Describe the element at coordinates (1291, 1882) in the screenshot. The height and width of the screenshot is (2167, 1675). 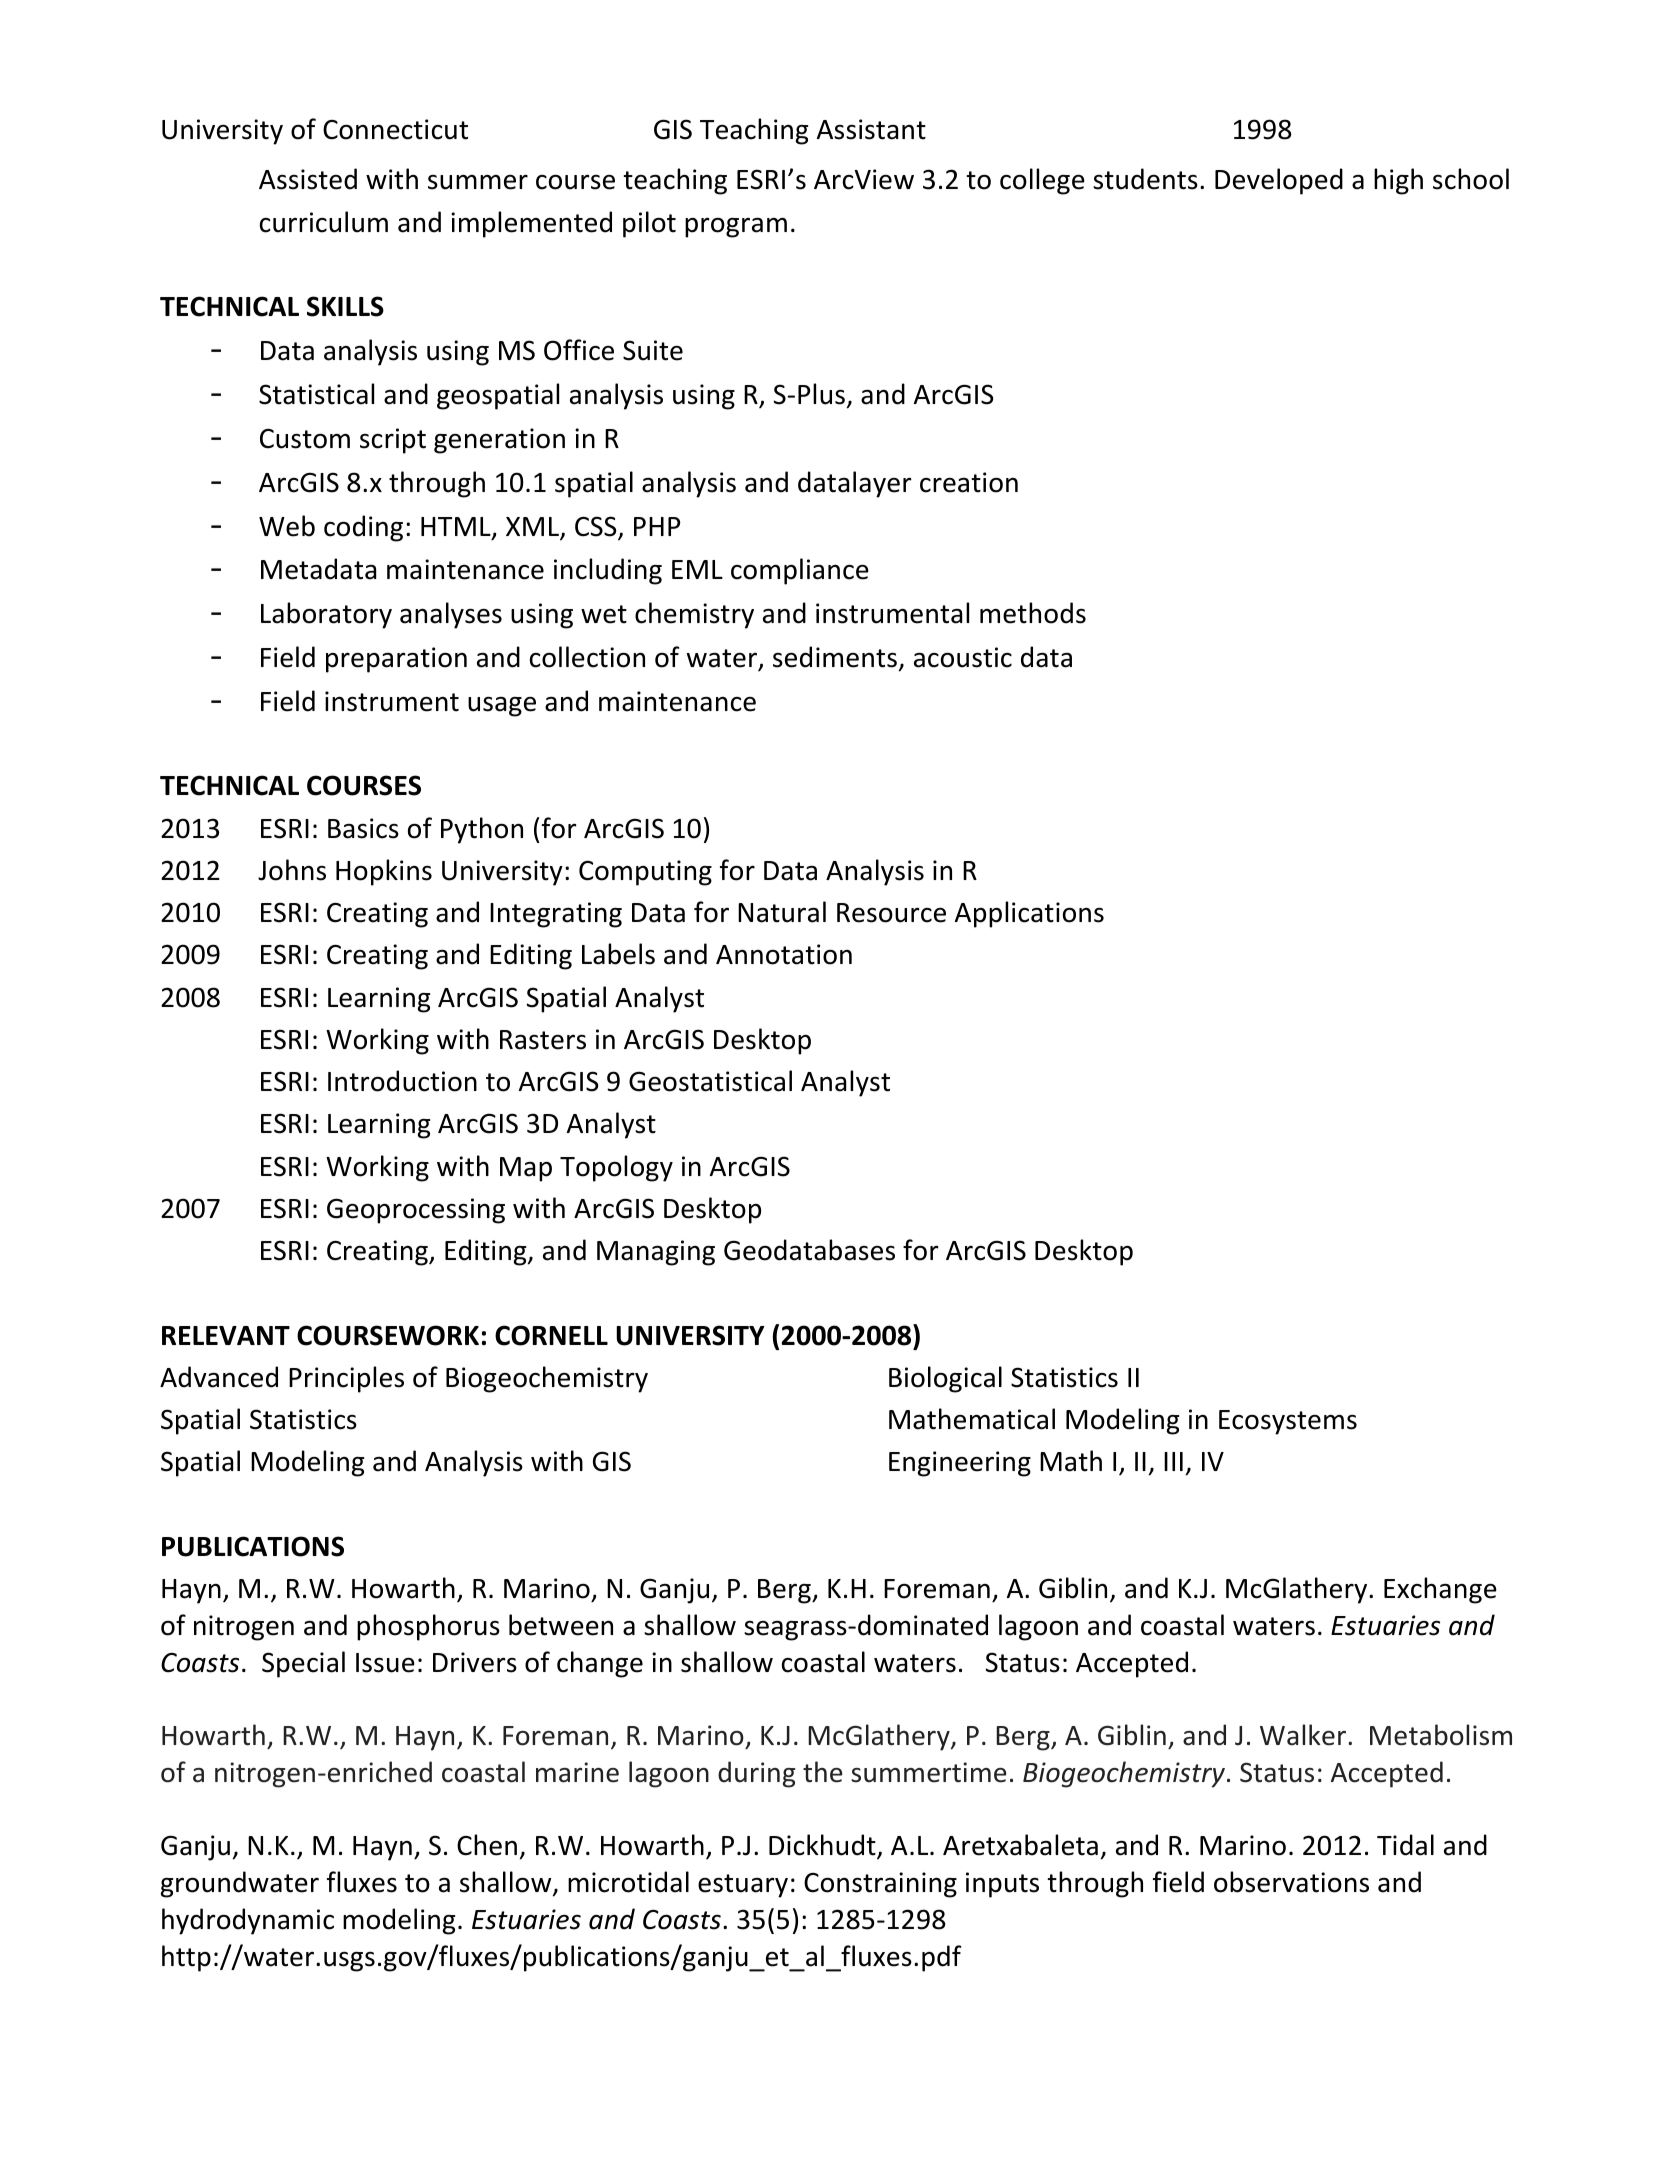
I see `observations` at that location.
